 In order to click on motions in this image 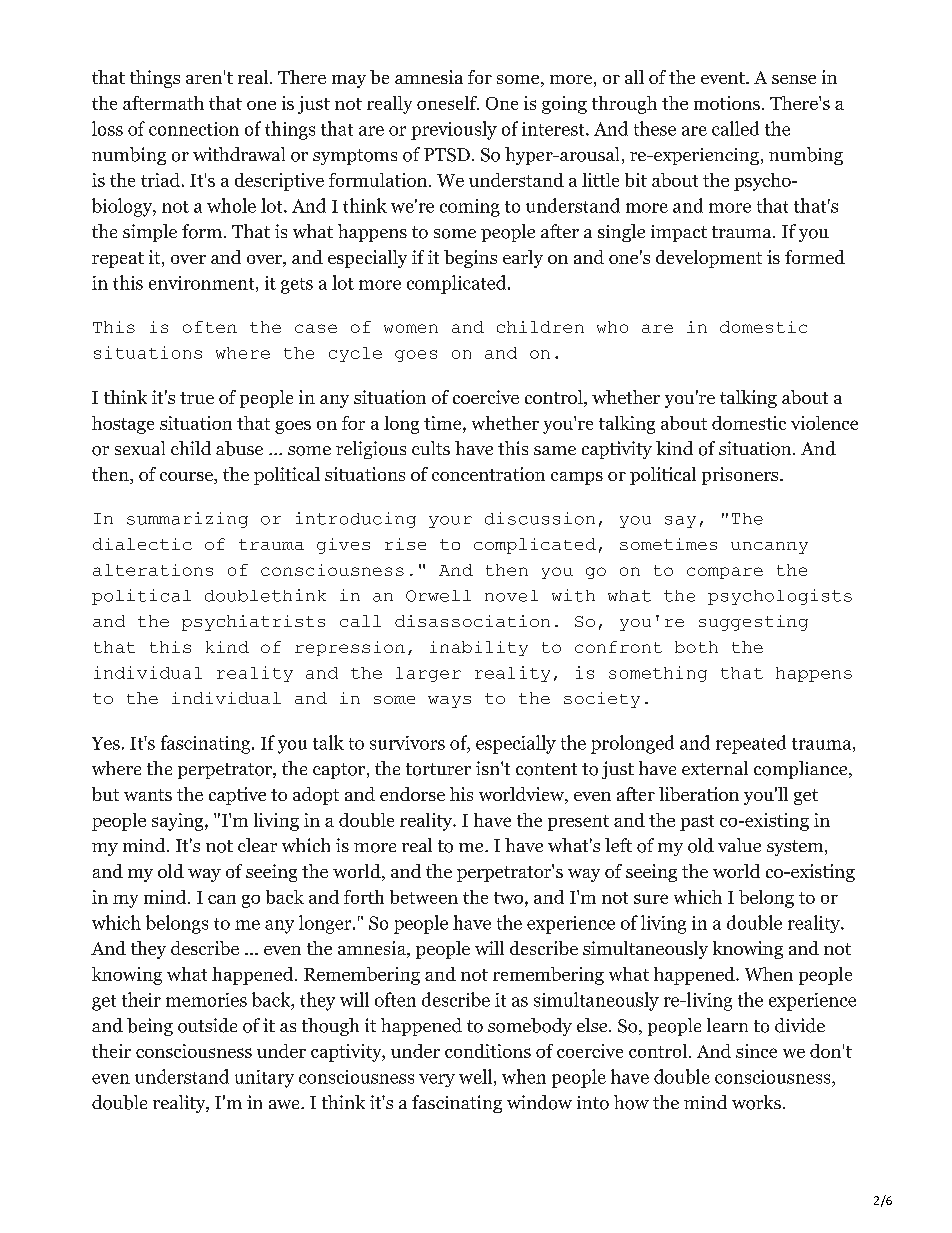, I will do `click(727, 103)`.
